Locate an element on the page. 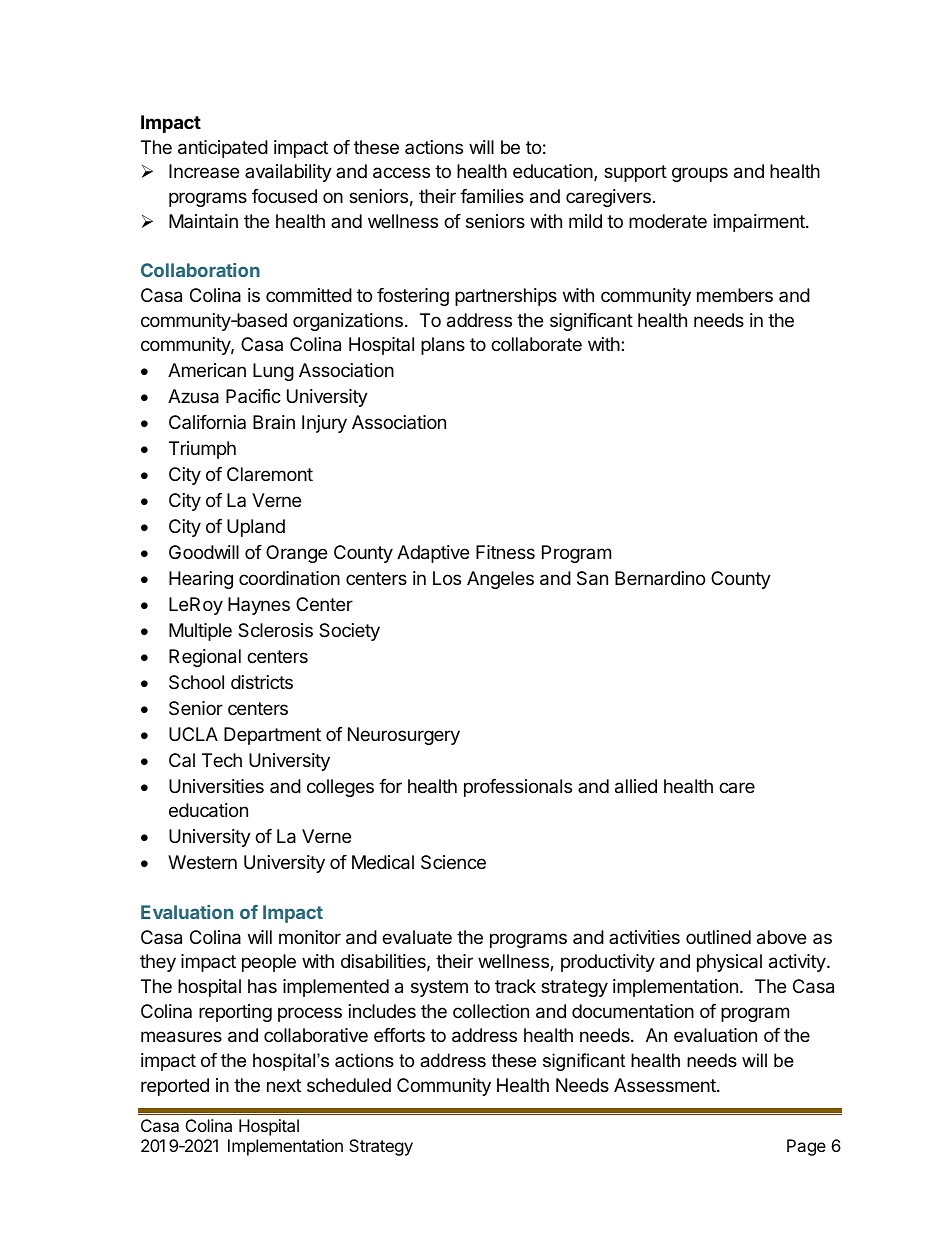  groups is located at coordinates (700, 174).
